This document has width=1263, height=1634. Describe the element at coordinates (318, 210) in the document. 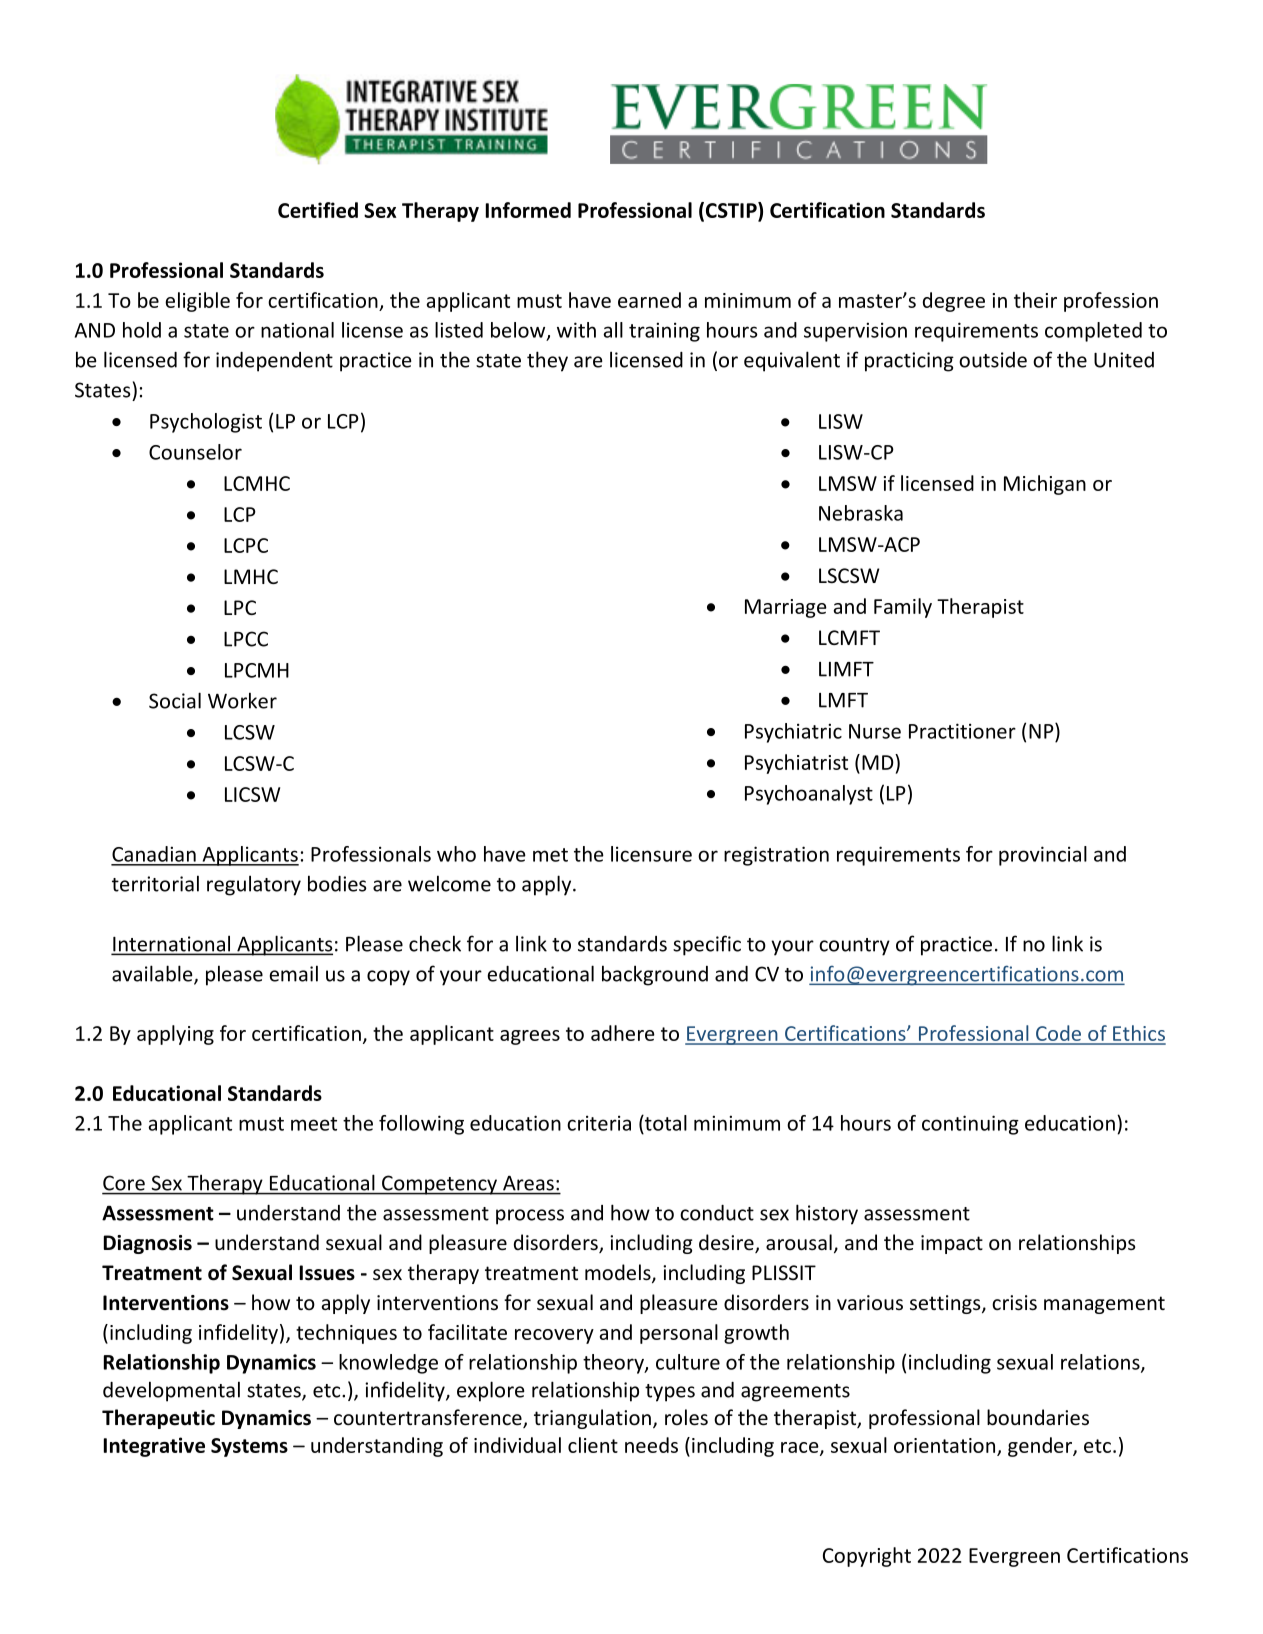

I see `Certified` at that location.
